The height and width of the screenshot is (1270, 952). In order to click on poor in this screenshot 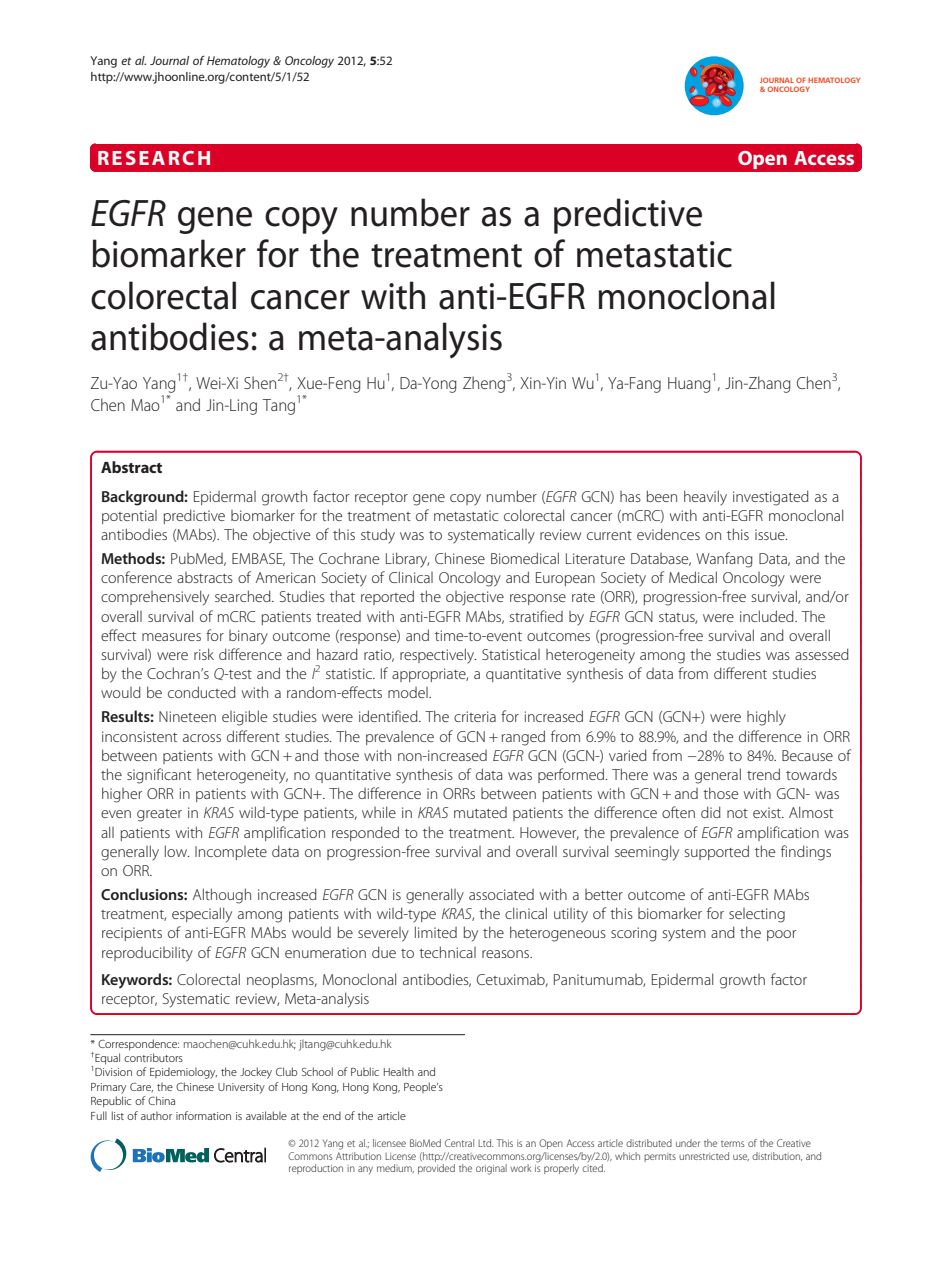, I will do `click(781, 935)`.
